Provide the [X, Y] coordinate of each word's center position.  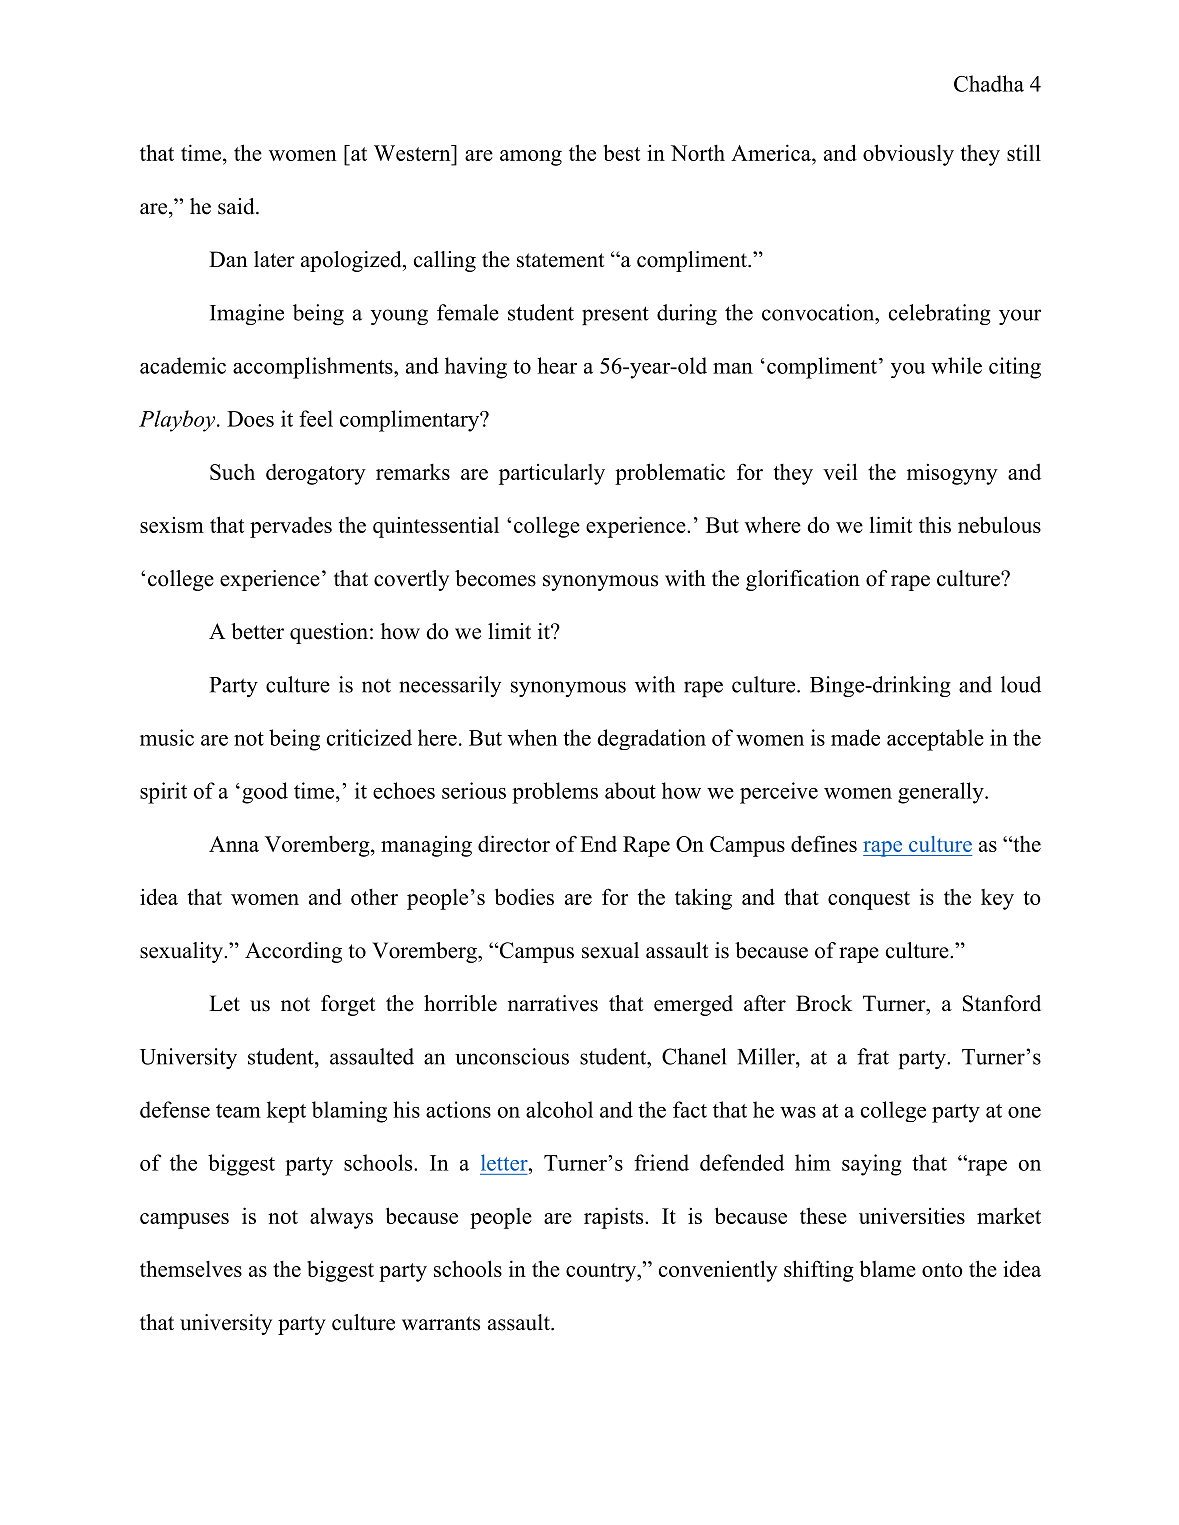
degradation [651, 739]
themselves [191, 1268]
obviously [908, 155]
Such [232, 472]
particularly [552, 474]
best [621, 152]
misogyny [952, 474]
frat [873, 1056]
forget [348, 1005]
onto [942, 1270]
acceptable [935, 740]
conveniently [718, 1271]
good [265, 793]
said [237, 206]
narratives [553, 1003]
